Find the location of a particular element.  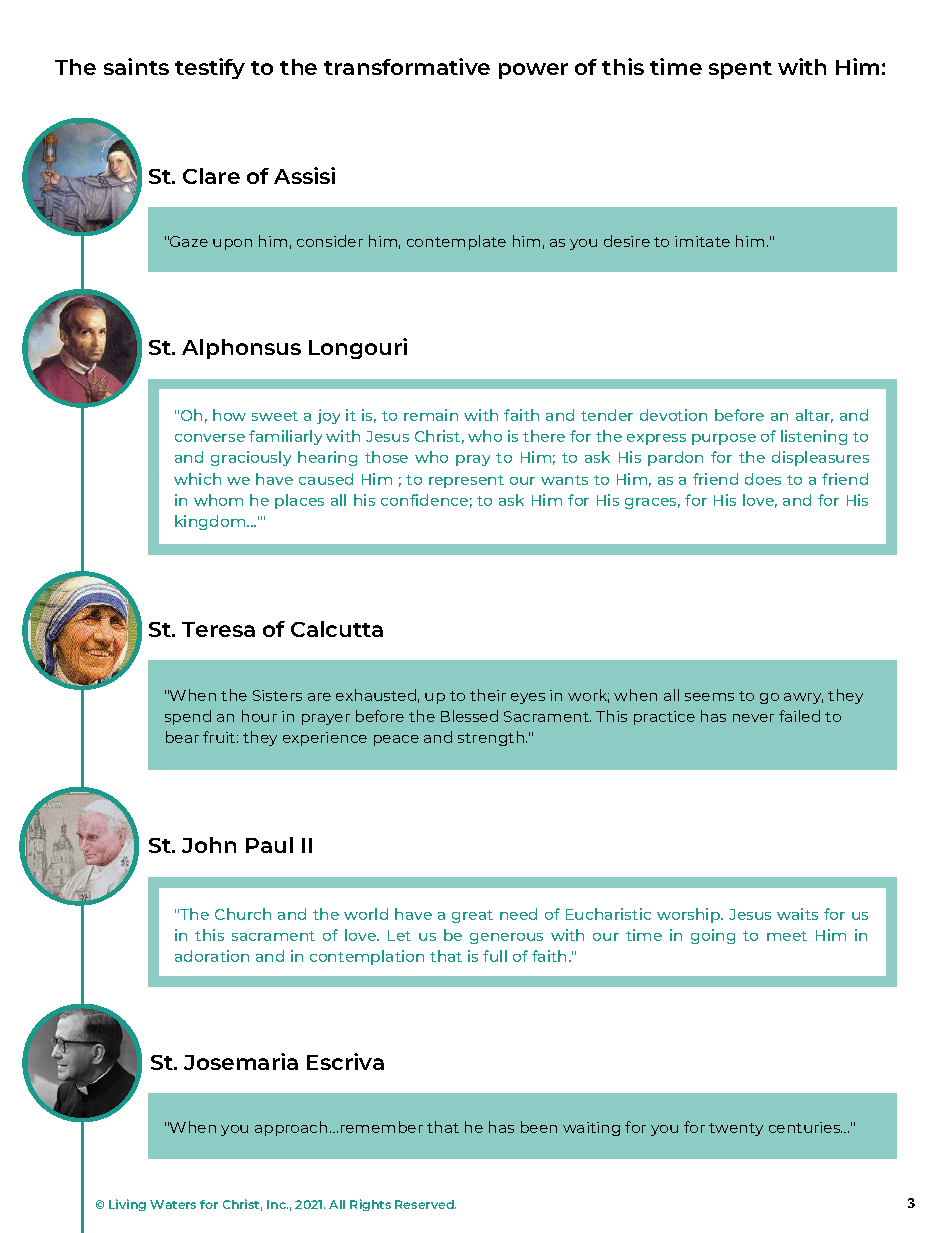

Reserved is located at coordinates (425, 1204).
